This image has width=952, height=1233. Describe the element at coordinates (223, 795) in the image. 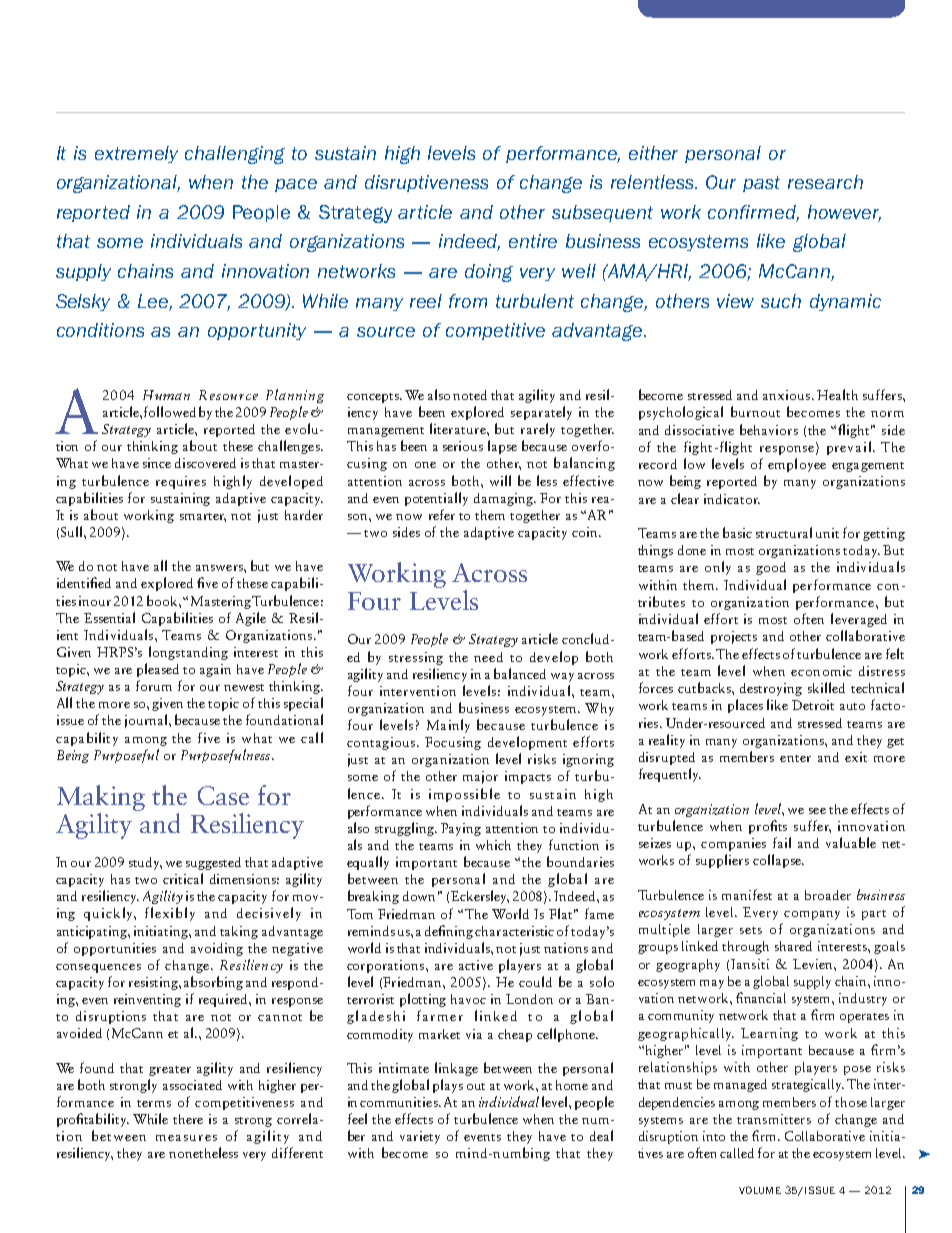

I see `Case` at that location.
